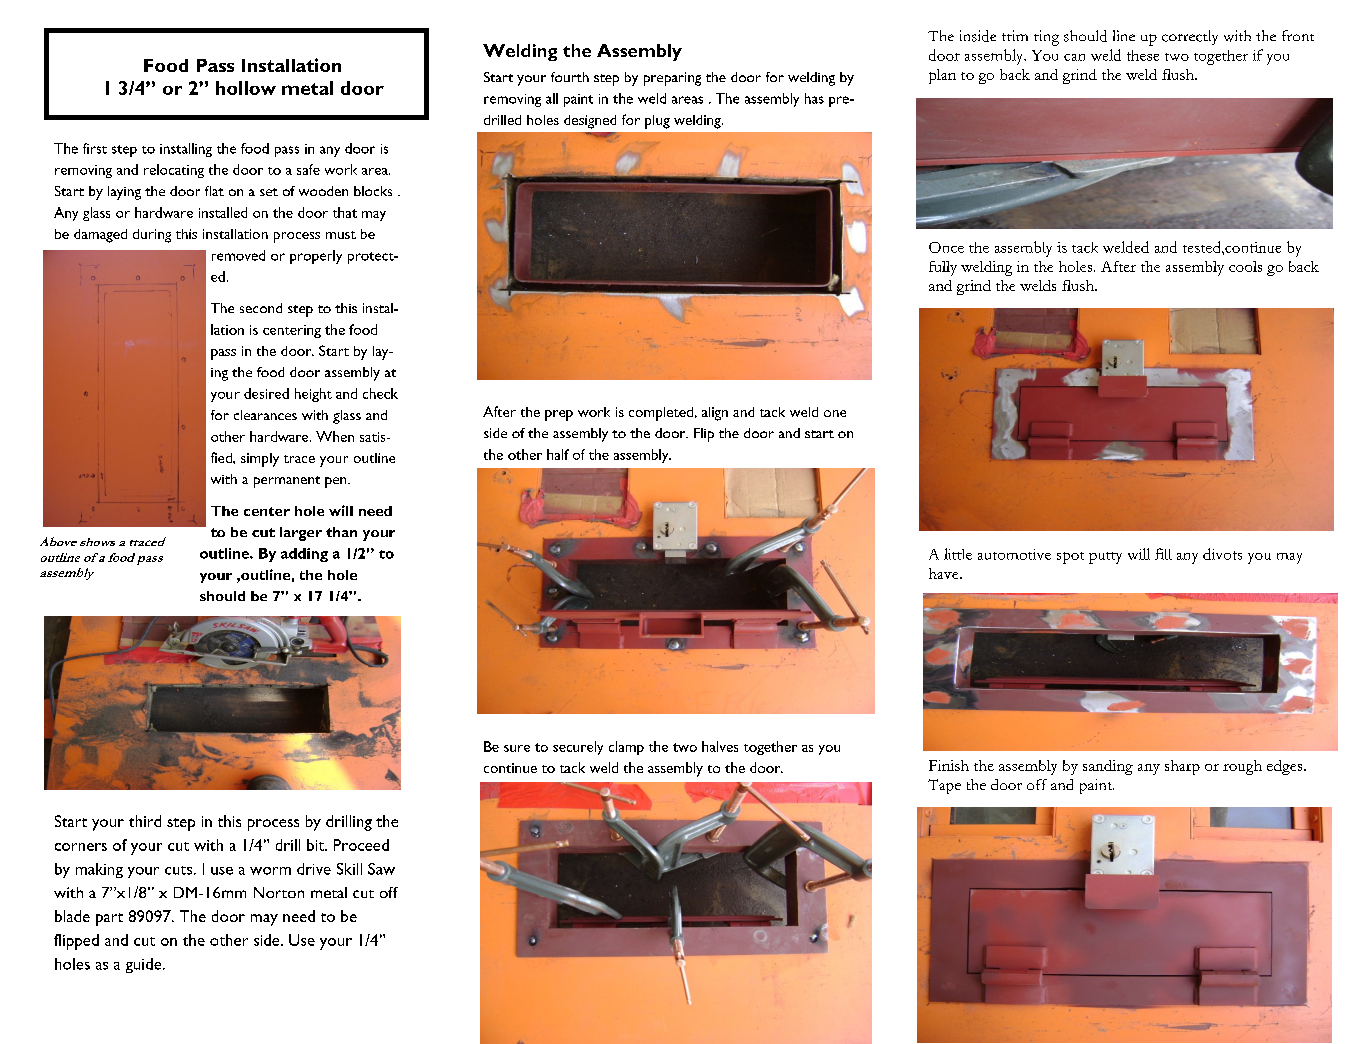  What do you see at coordinates (287, 482) in the image?
I see `permanent` at bounding box center [287, 482].
